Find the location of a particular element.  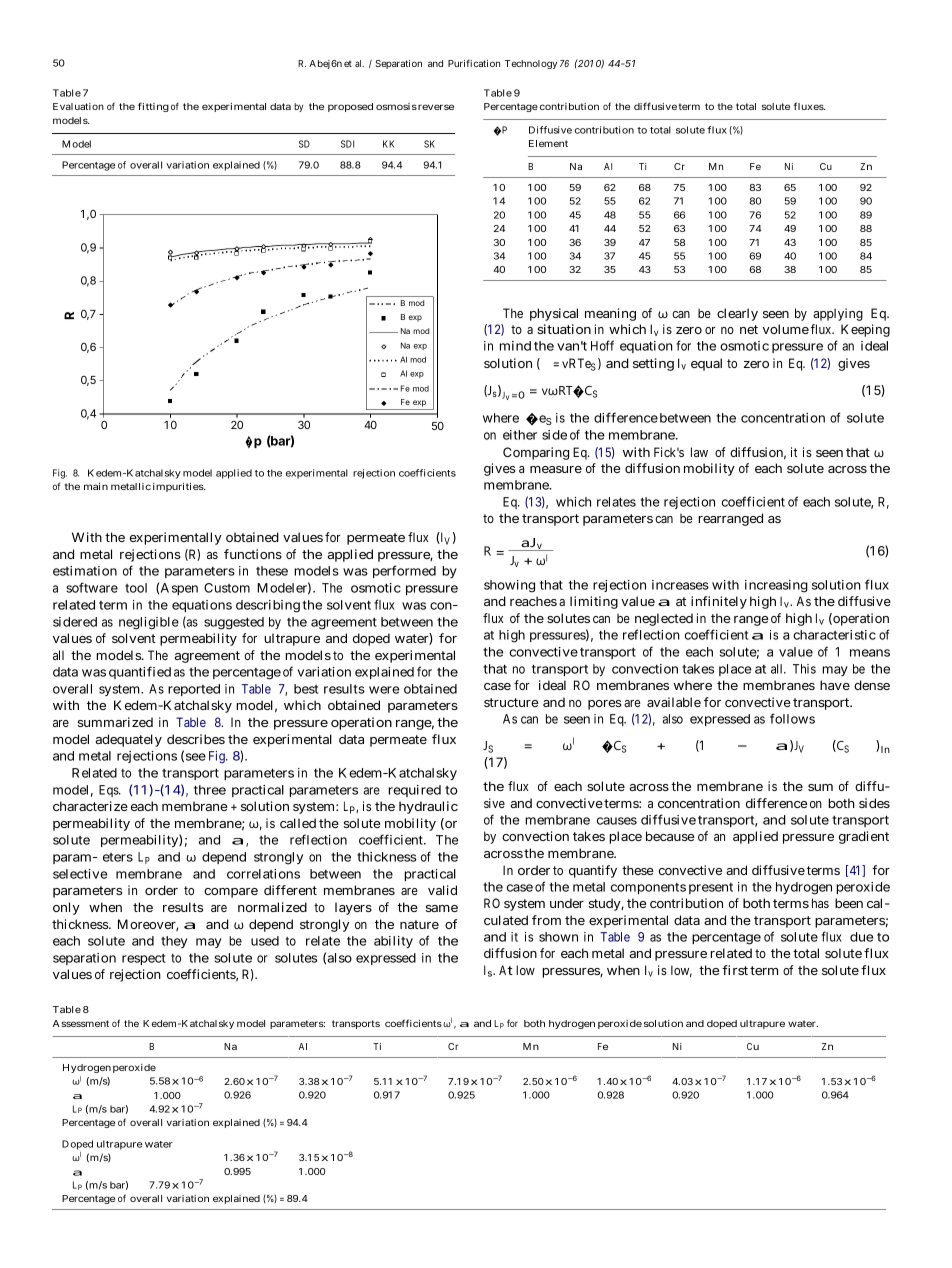

impurities is located at coordinates (179, 487).
